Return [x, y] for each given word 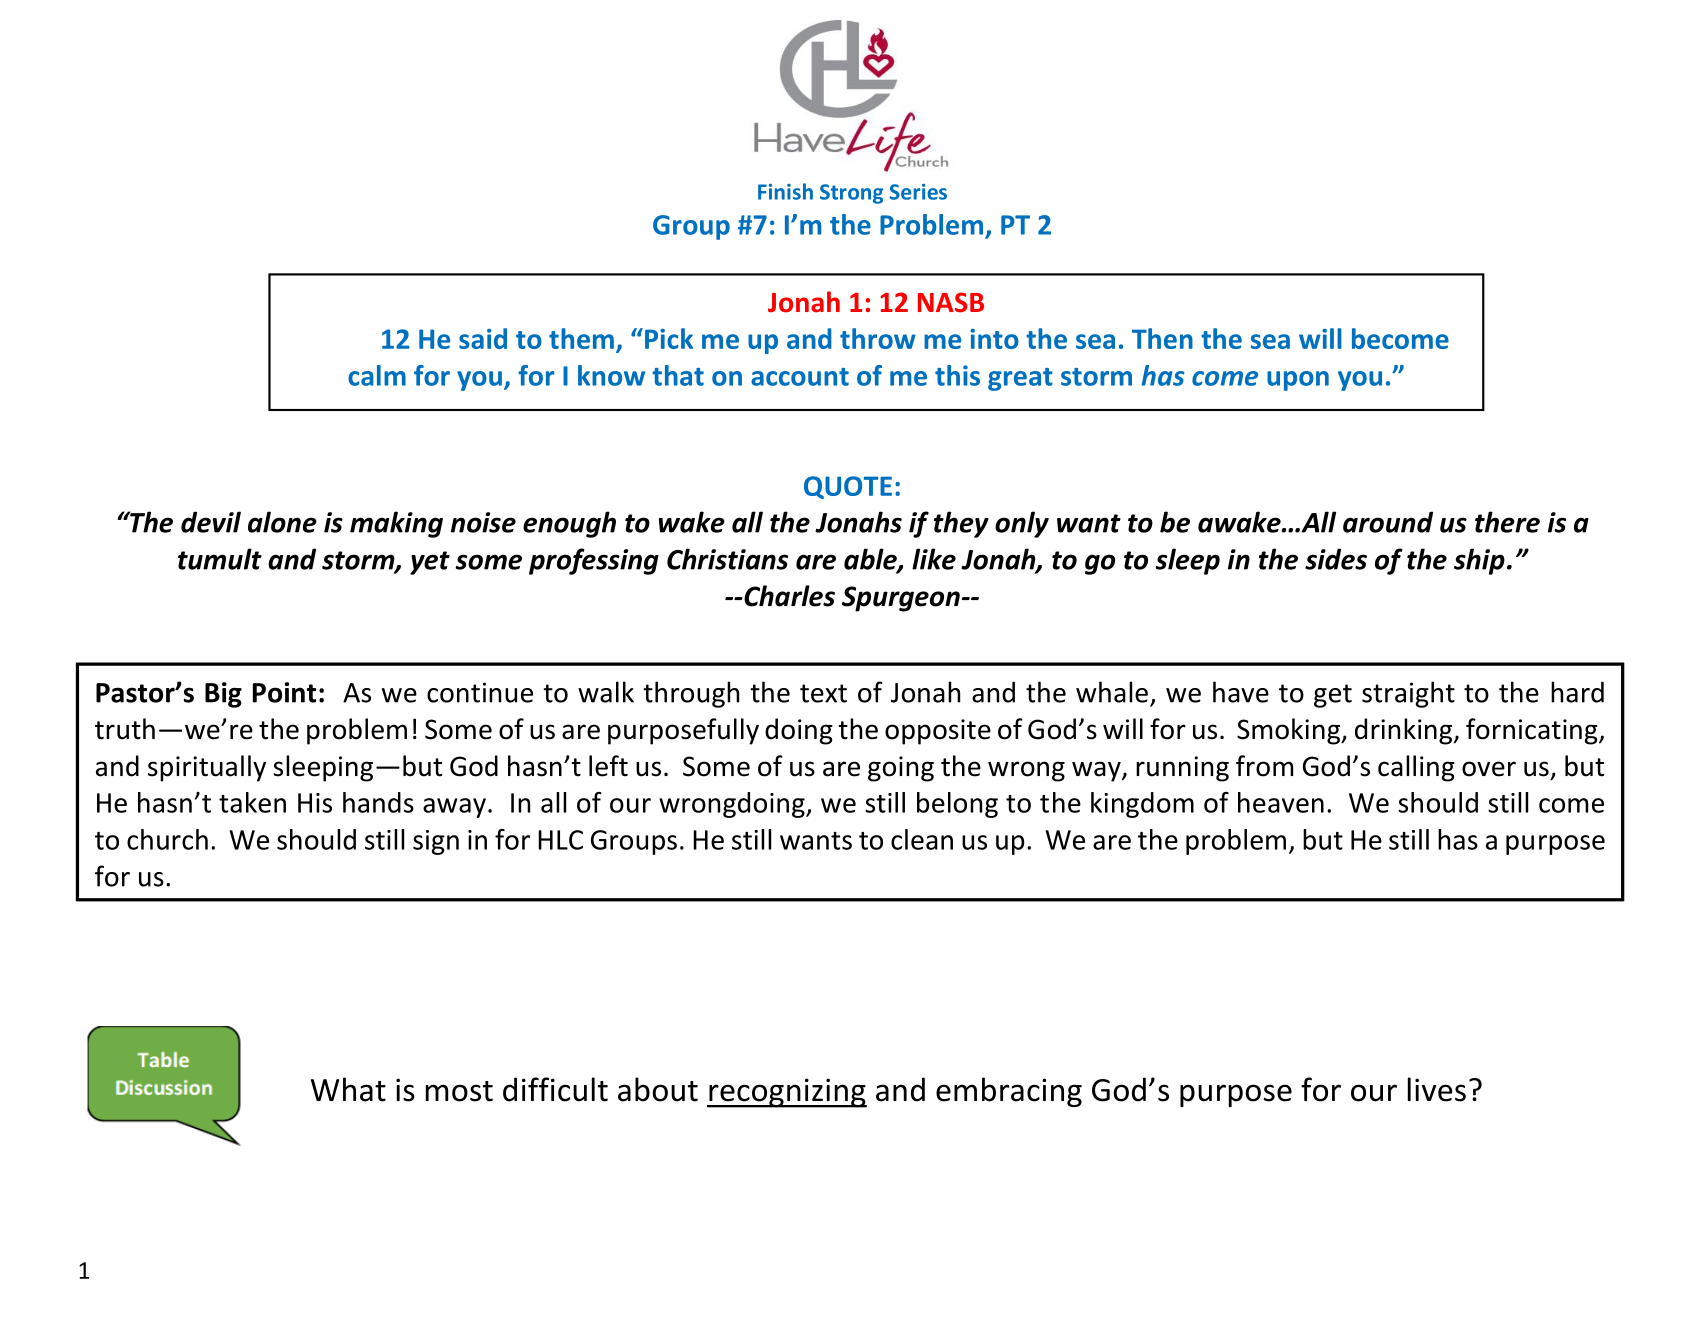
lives [1437, 1089]
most [459, 1091]
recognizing [787, 1093]
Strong [851, 194]
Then [1162, 338]
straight [1408, 694]
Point [284, 692]
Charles [788, 596]
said [483, 338]
